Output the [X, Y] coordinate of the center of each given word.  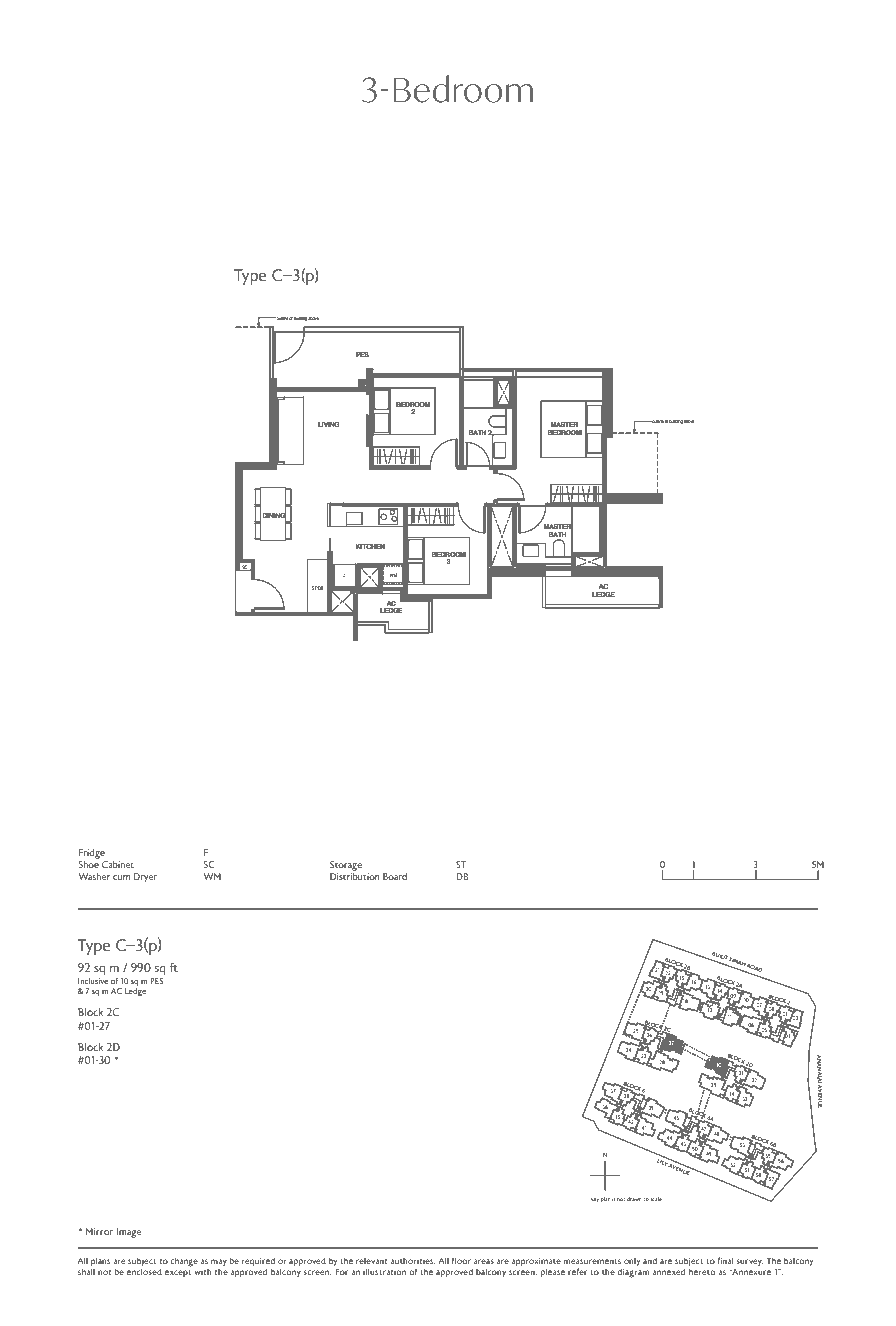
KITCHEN [370, 546]
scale [656, 1199]
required [258, 1262]
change [184, 1262]
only [632, 1262]
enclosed [144, 1272]
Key [594, 1199]
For [341, 1271]
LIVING [329, 424]
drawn [634, 1199]
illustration [384, 1272]
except [178, 1273]
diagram [633, 1273]
